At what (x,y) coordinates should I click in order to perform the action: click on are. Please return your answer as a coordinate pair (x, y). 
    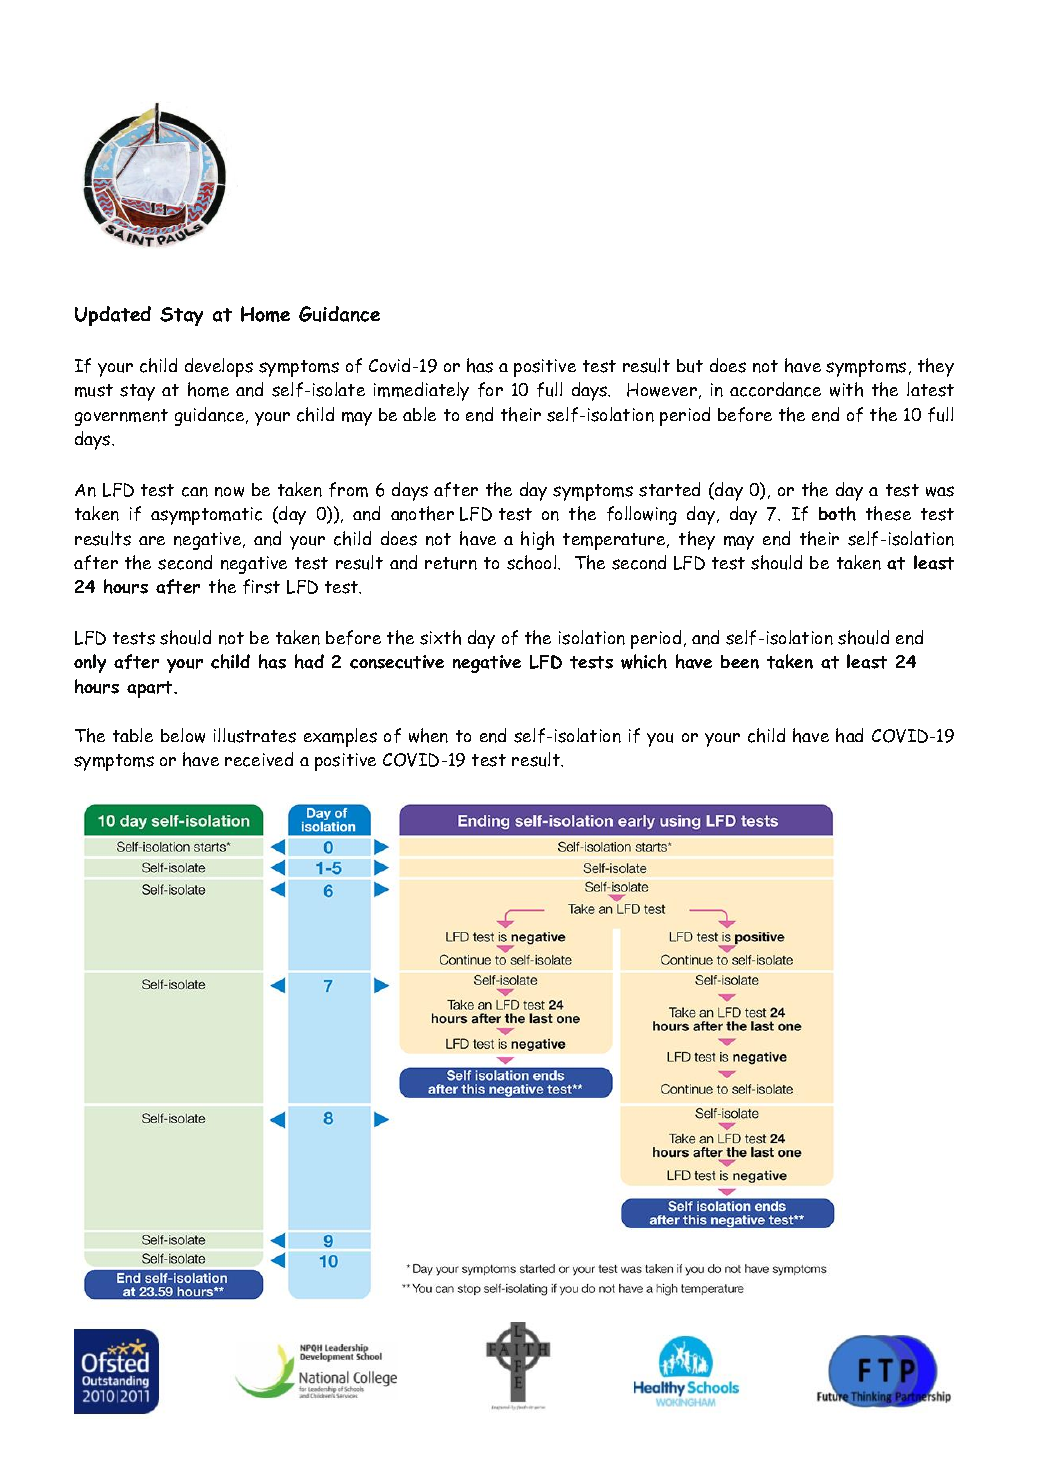
    Looking at the image, I should click on (152, 540).
